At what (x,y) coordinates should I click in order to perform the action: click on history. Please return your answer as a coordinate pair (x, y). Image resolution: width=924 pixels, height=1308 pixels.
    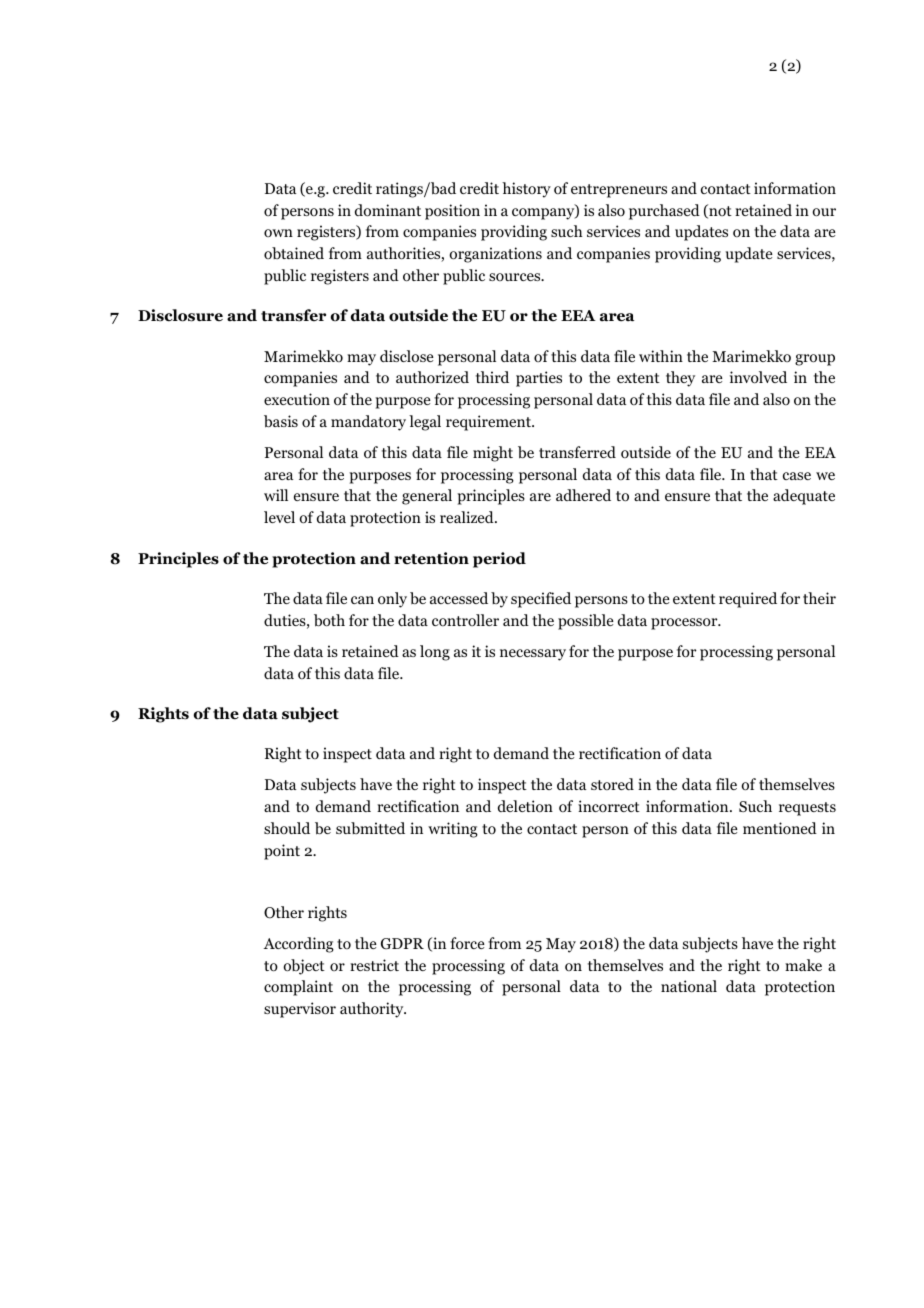
    Looking at the image, I should click on (526, 190).
